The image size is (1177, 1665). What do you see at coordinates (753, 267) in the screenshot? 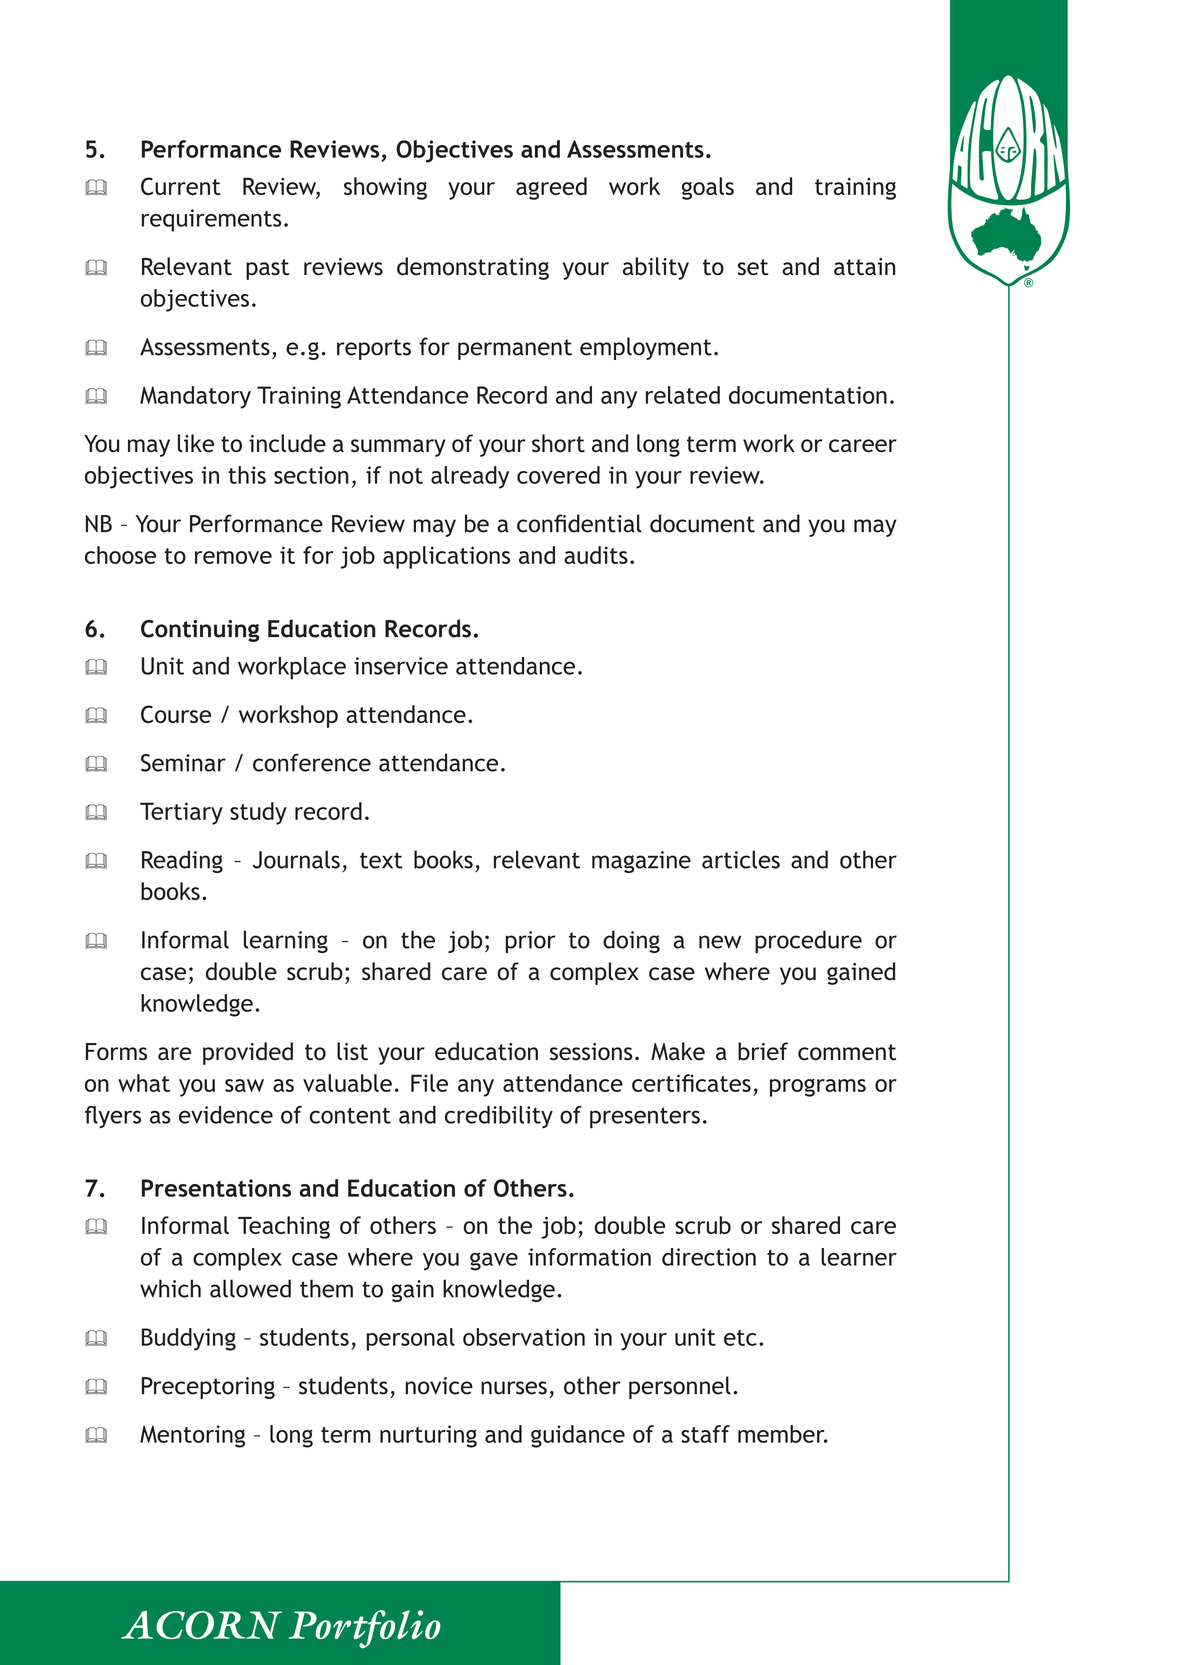
I see `set` at bounding box center [753, 267].
